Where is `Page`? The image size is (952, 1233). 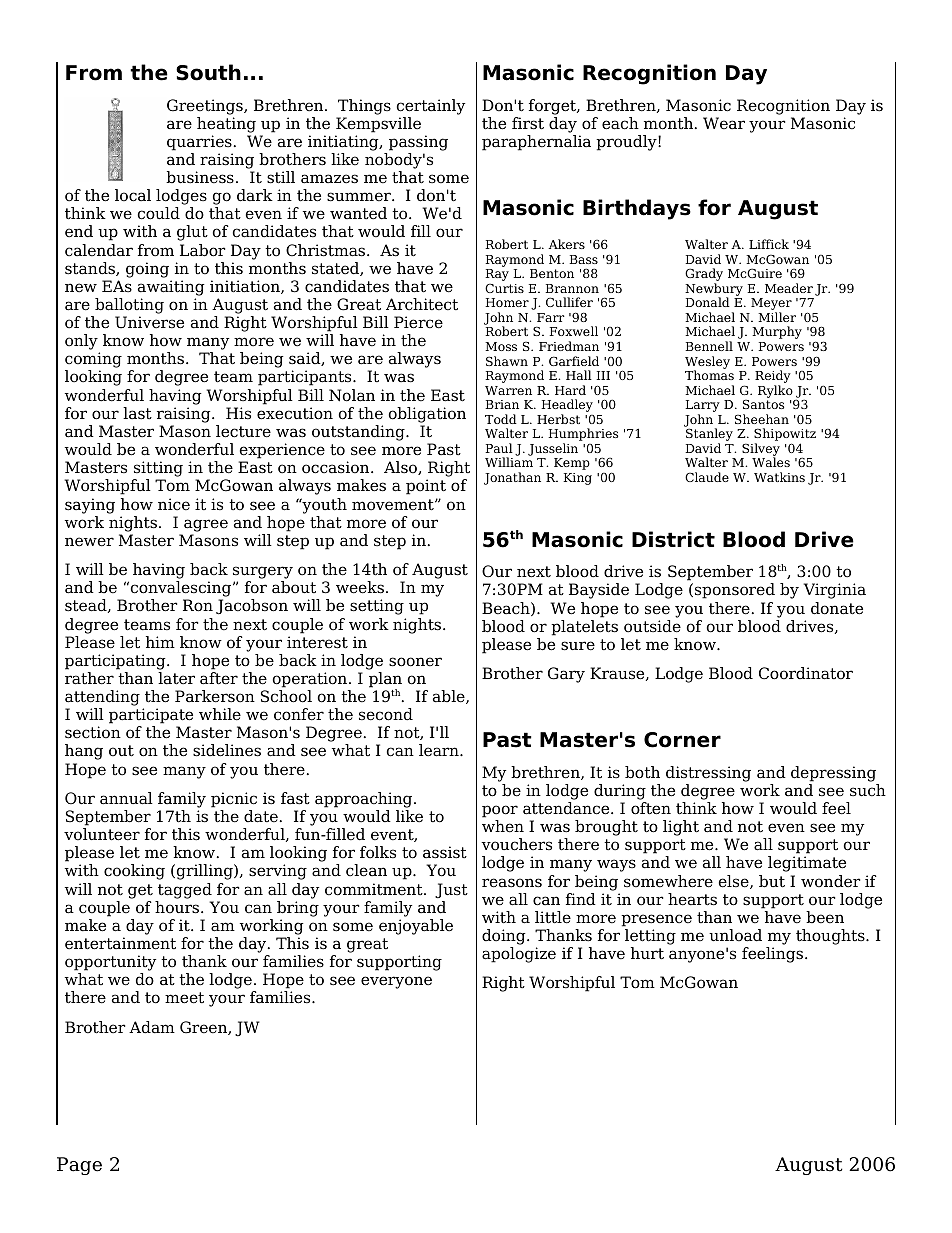 Page is located at coordinates (79, 1166).
